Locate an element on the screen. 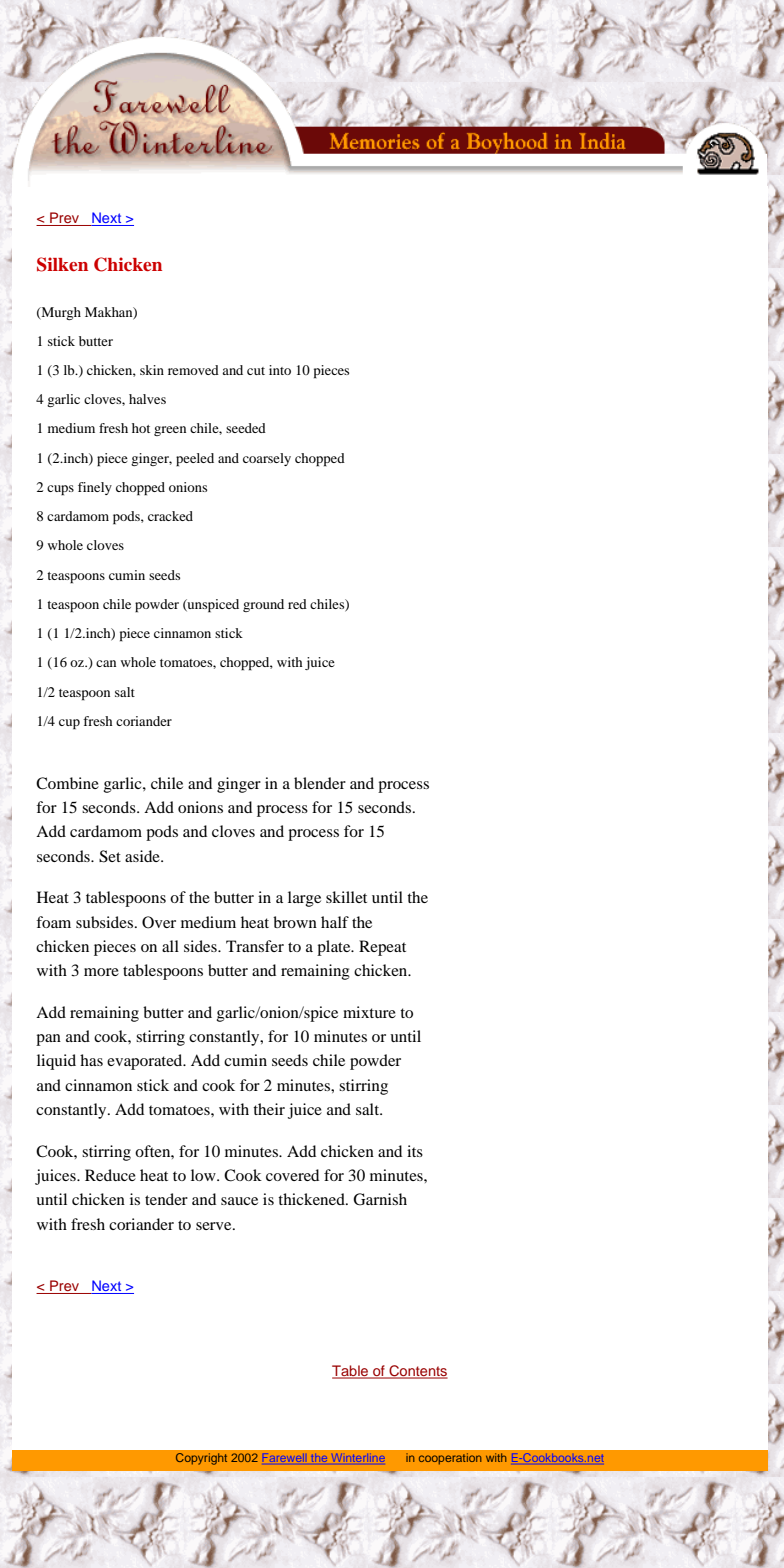 The image size is (784, 1568). cut is located at coordinates (256, 371).
